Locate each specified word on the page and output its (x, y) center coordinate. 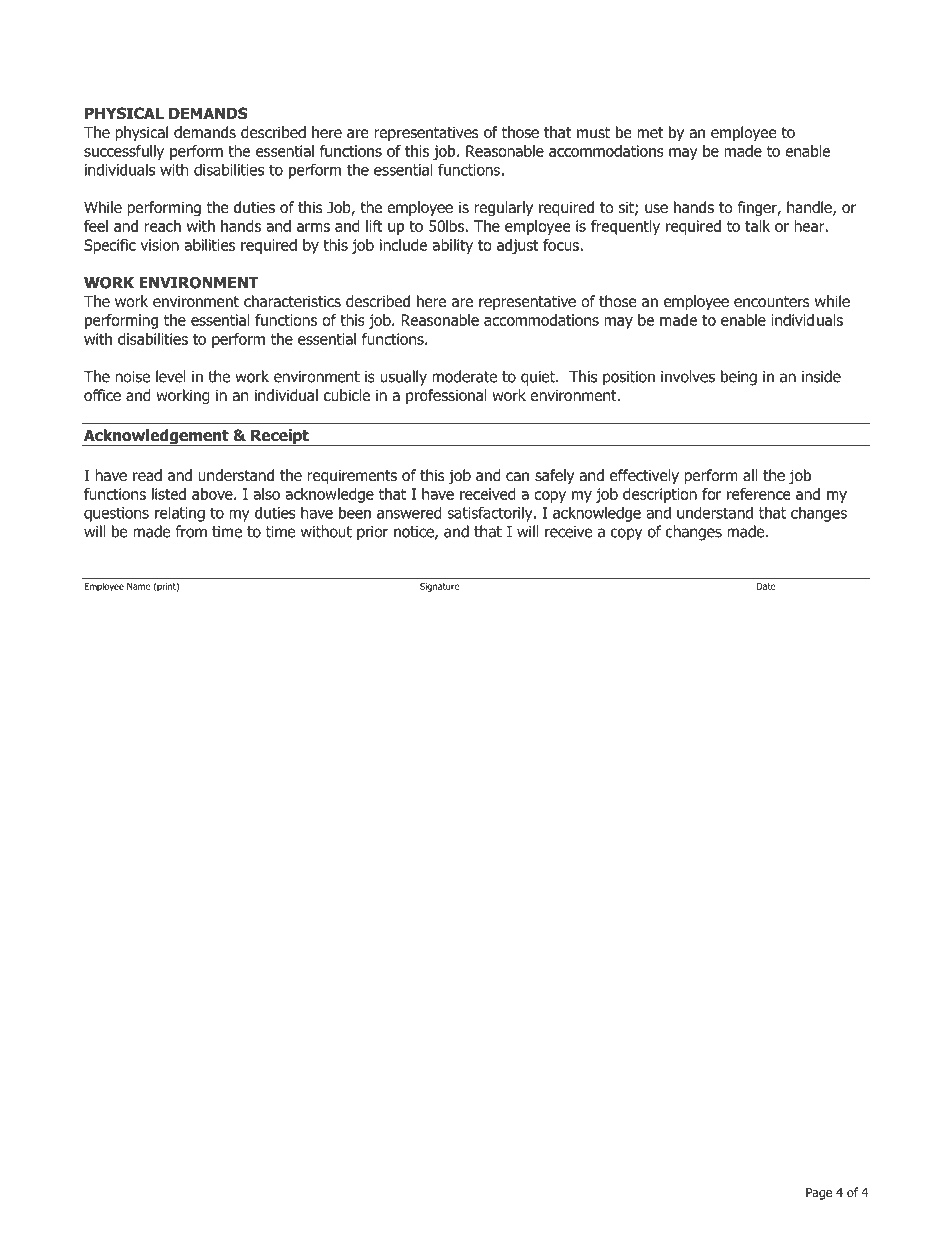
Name (138, 586)
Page (819, 1194)
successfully (124, 152)
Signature (439, 587)
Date (766, 586)
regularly (503, 208)
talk (757, 226)
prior (372, 533)
